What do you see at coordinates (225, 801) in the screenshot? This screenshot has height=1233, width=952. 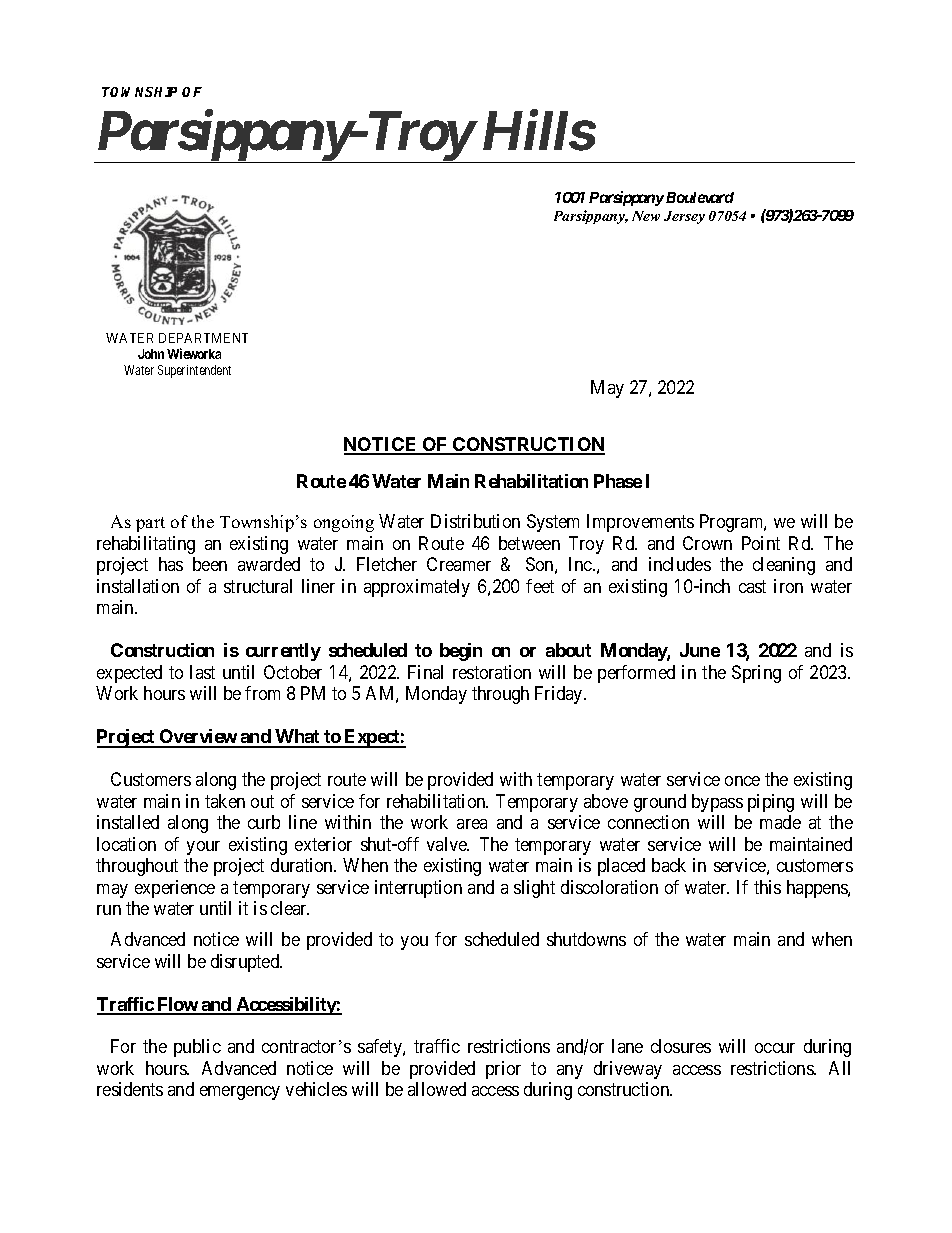 I see `taken` at bounding box center [225, 801].
